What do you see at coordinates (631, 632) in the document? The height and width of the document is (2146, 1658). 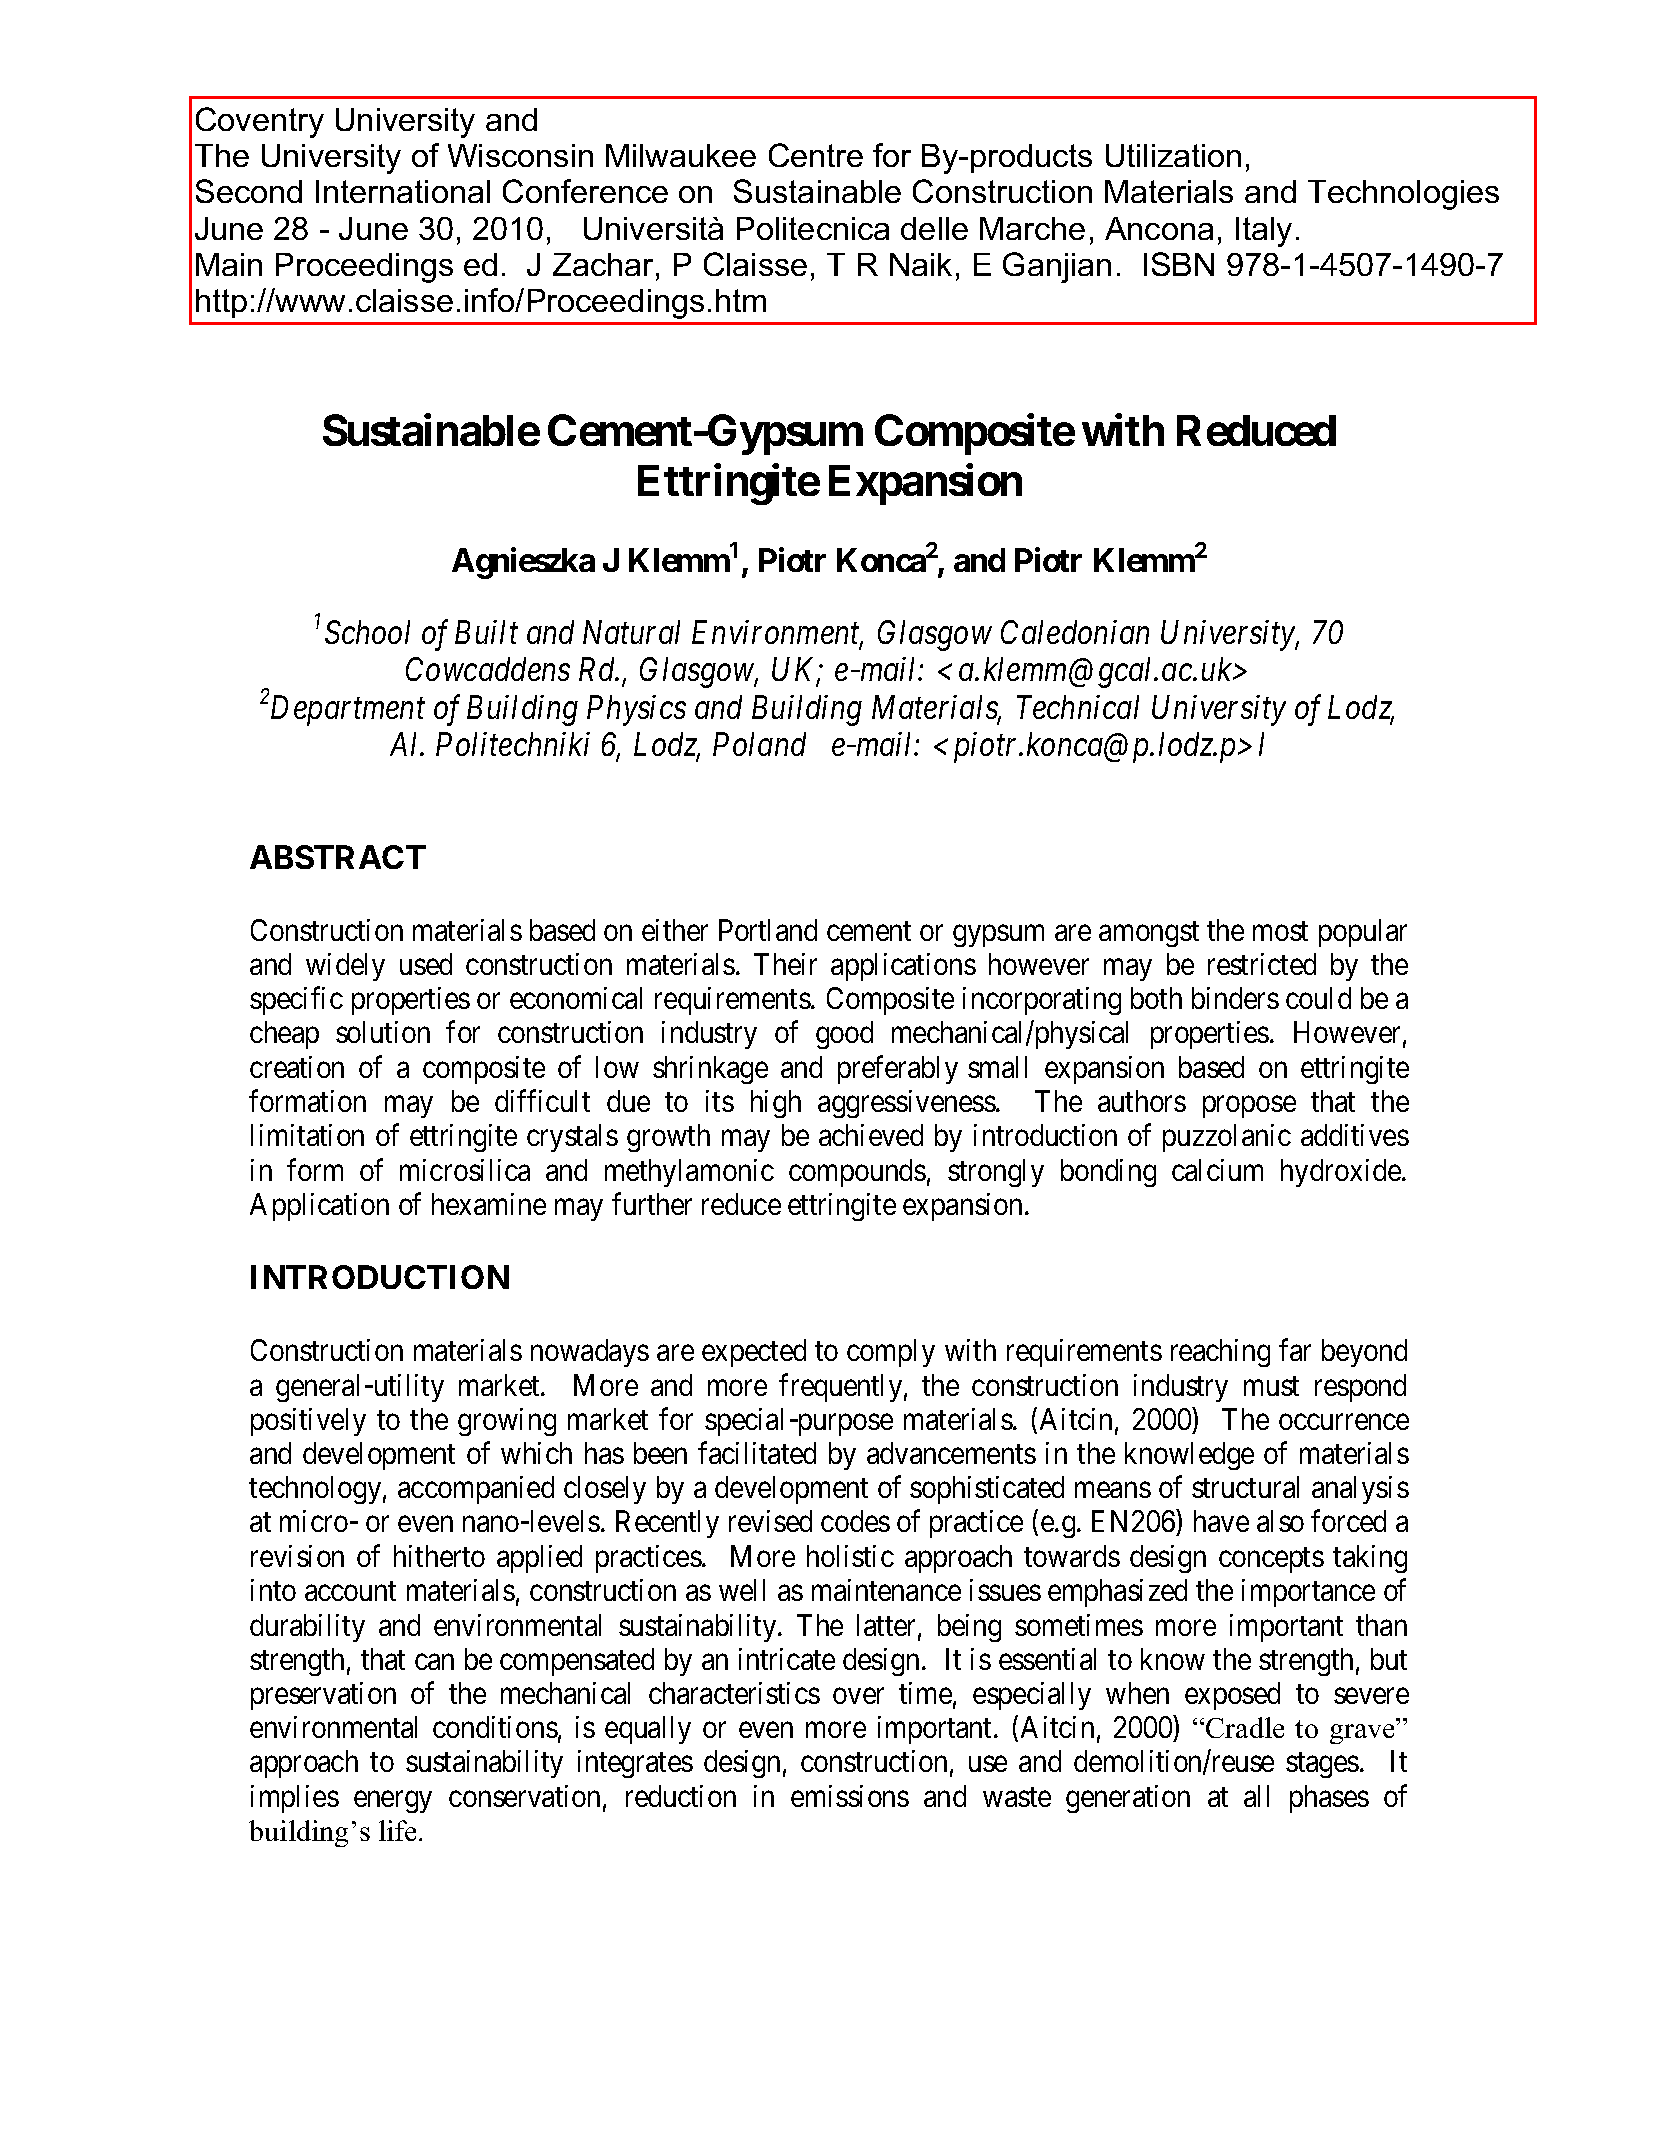 I see `Natural` at bounding box center [631, 632].
